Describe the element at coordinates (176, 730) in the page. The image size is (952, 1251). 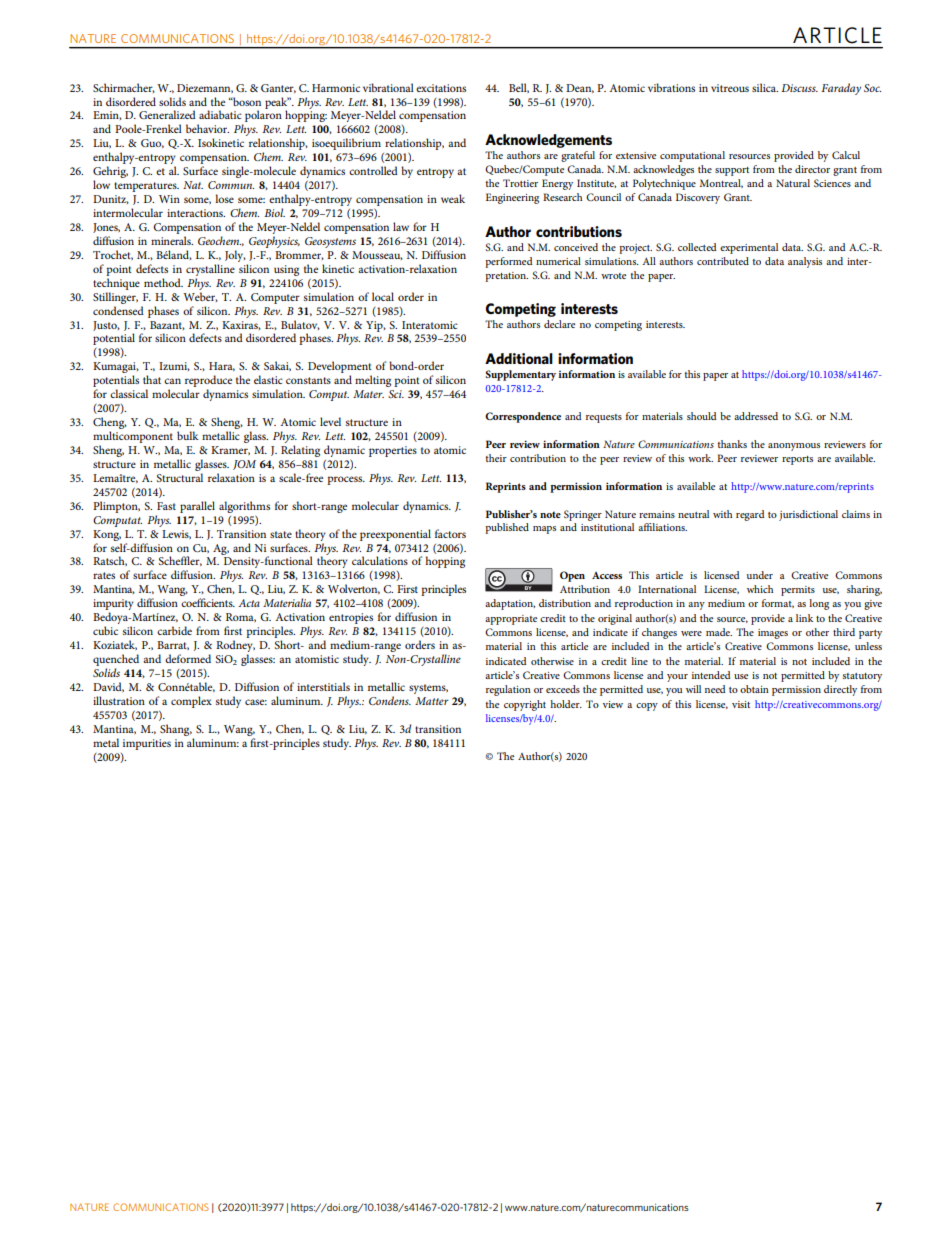
I see `Shang` at that location.
